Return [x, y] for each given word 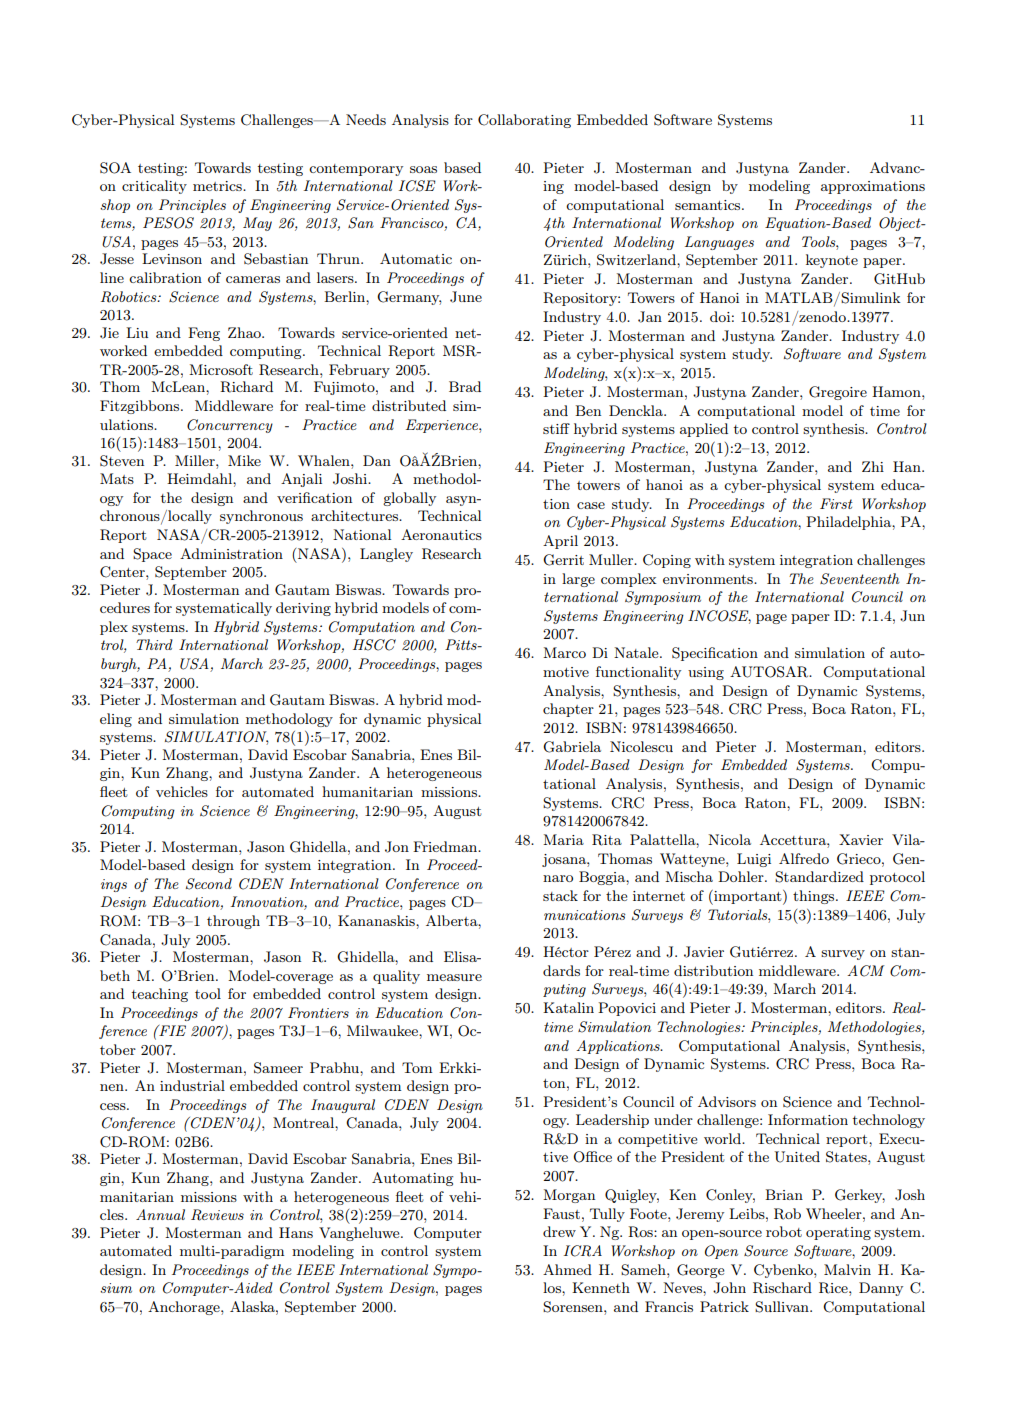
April [560, 542]
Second [209, 884]
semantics [709, 205]
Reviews [217, 1215]
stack [560, 895]
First [836, 503]
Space [152, 555]
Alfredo [804, 858]
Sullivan [783, 1307]
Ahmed [567, 1269]
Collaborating [524, 121]
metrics [218, 186]
